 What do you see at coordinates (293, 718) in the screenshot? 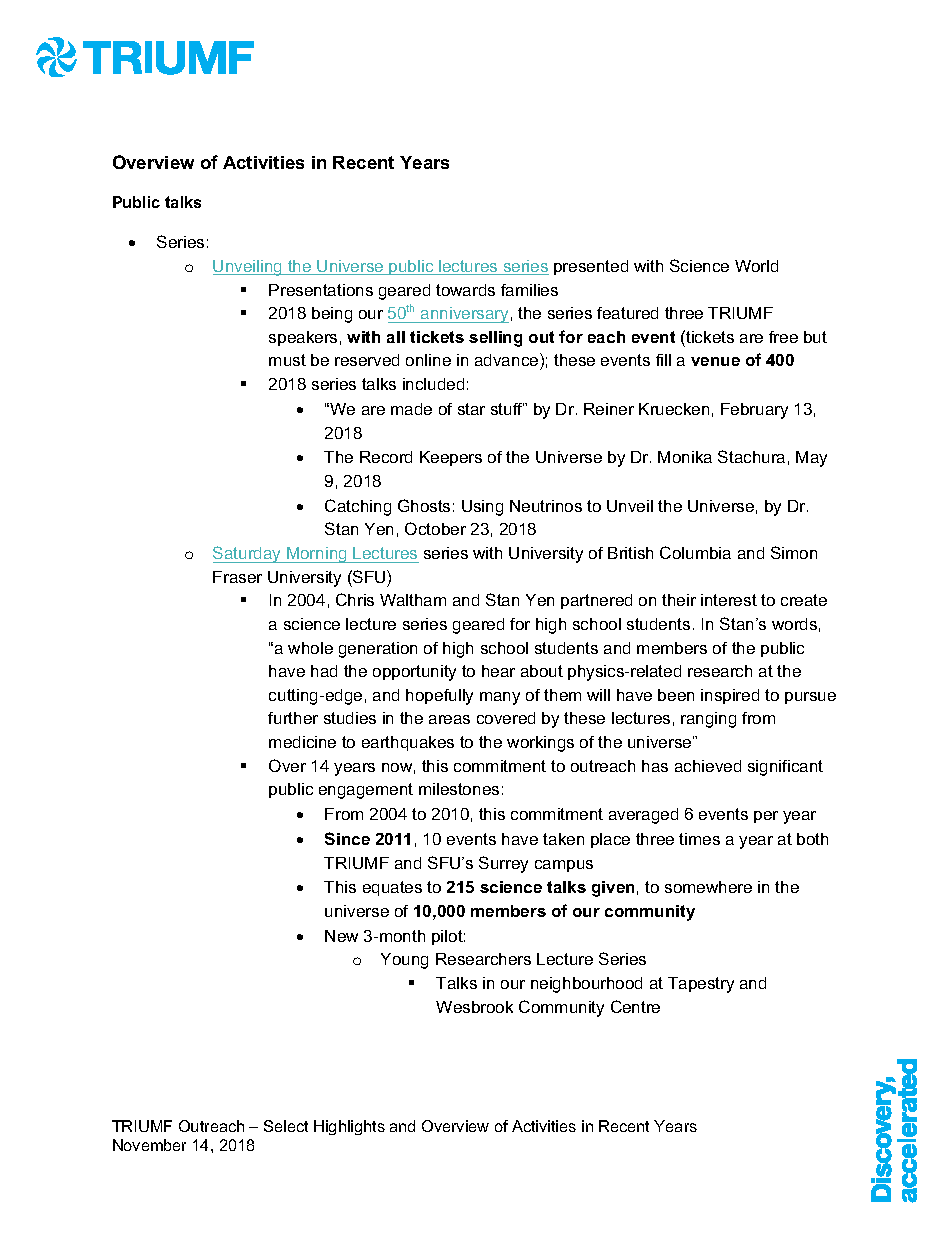
I see `further` at bounding box center [293, 718].
